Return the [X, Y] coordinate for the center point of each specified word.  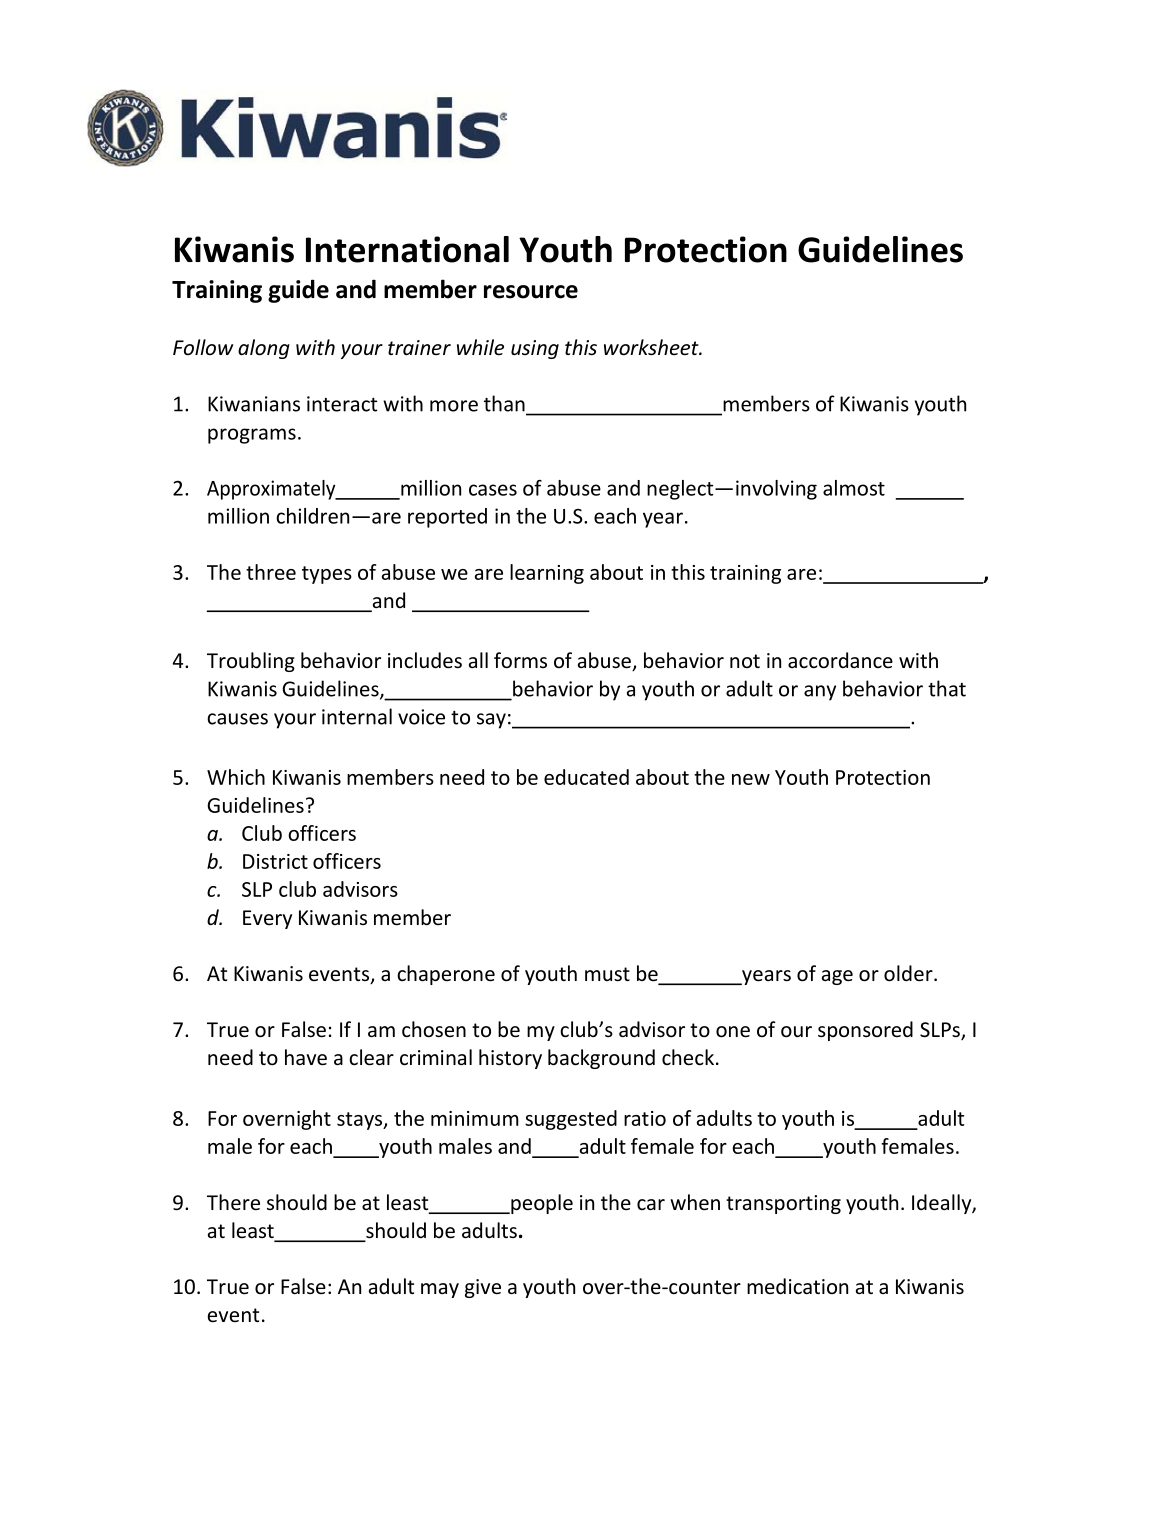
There [233, 1202]
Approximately [272, 490]
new [751, 779]
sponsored [865, 1031]
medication [797, 1286]
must [607, 974]
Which [236, 777]
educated [586, 777]
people [541, 1204]
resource [531, 292]
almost [854, 488]
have [306, 1057]
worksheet [652, 347]
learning [547, 574]
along [264, 349]
